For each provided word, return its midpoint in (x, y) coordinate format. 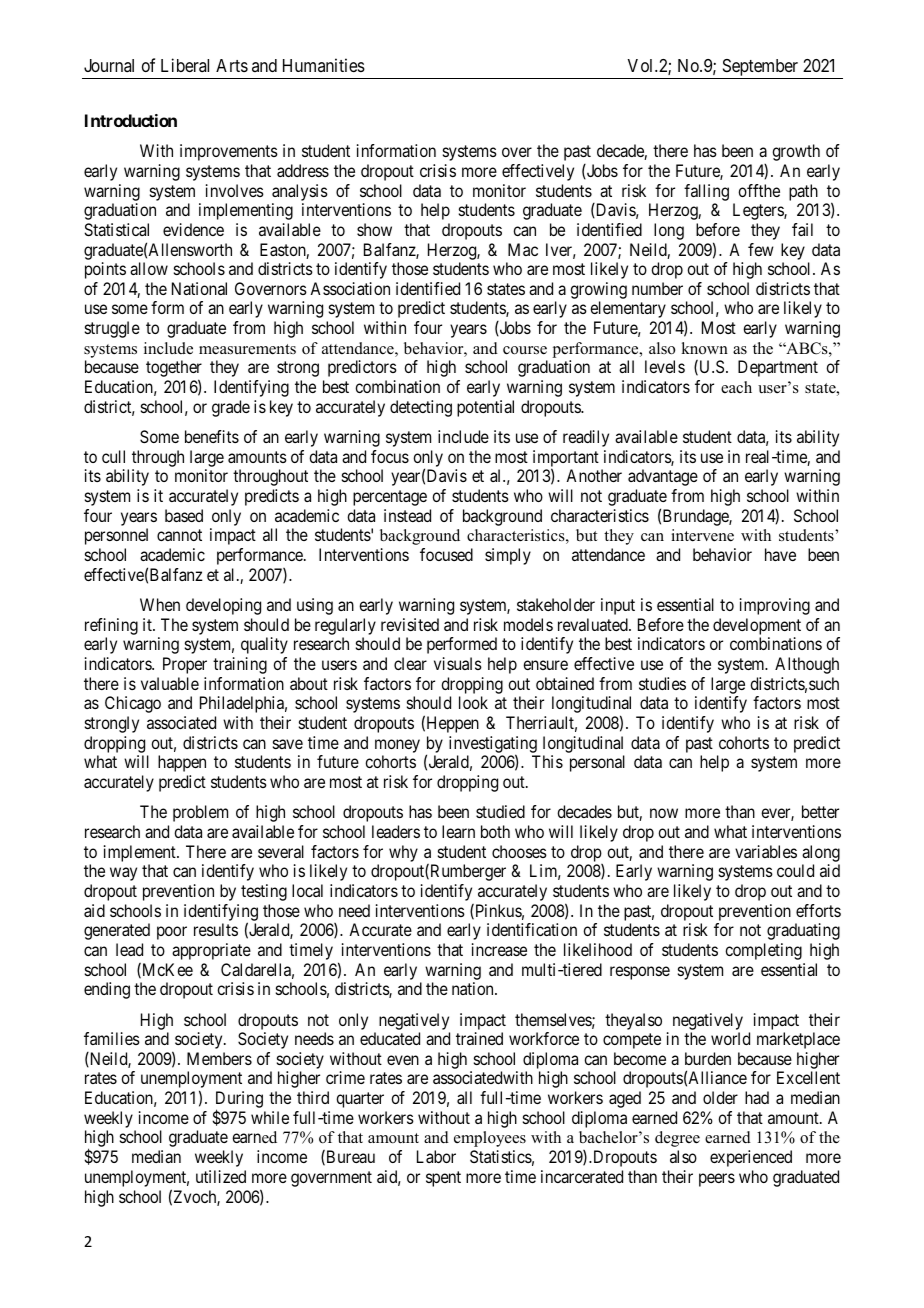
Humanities (324, 65)
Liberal (185, 65)
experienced (751, 1158)
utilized (221, 1176)
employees (490, 1139)
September (760, 67)
